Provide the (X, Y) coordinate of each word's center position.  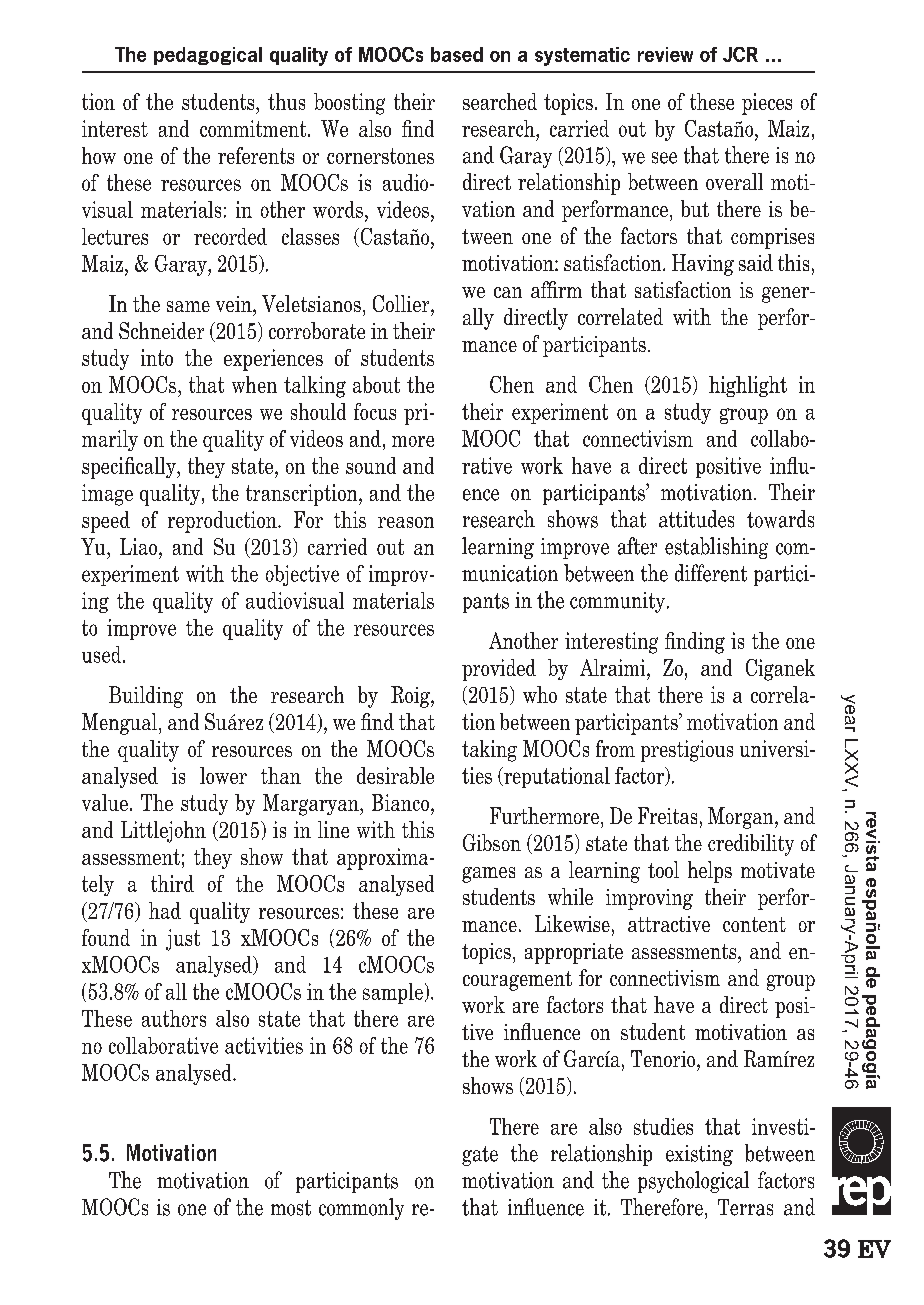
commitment (254, 128)
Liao (138, 546)
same (188, 306)
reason (406, 522)
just (183, 940)
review (665, 54)
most (291, 1208)
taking (489, 751)
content (754, 924)
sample (393, 993)
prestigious (687, 751)
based (457, 54)
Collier (402, 303)
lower (223, 775)
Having (703, 265)
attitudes (696, 519)
